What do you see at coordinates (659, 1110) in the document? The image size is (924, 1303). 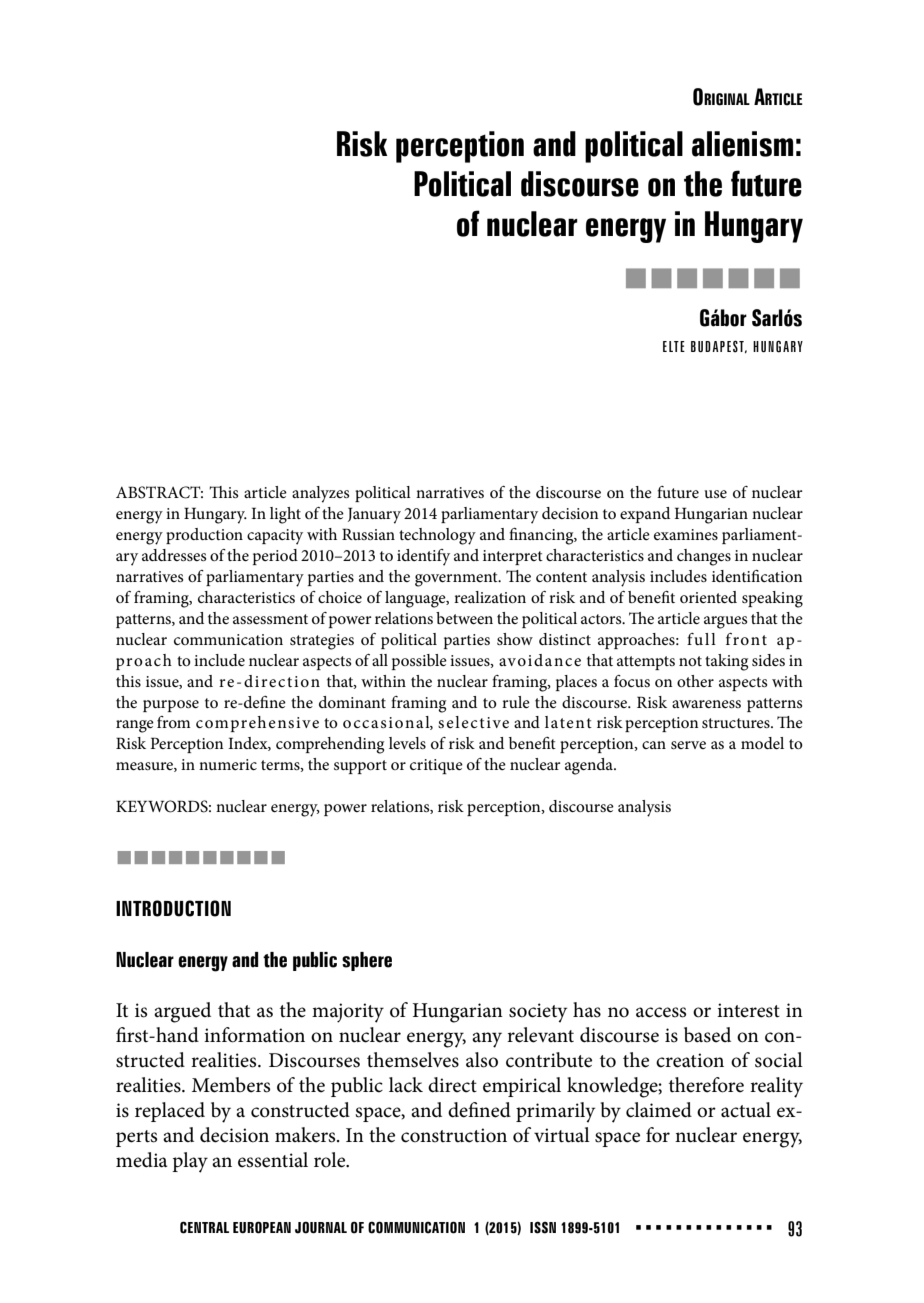 I see `claimed` at bounding box center [659, 1110].
